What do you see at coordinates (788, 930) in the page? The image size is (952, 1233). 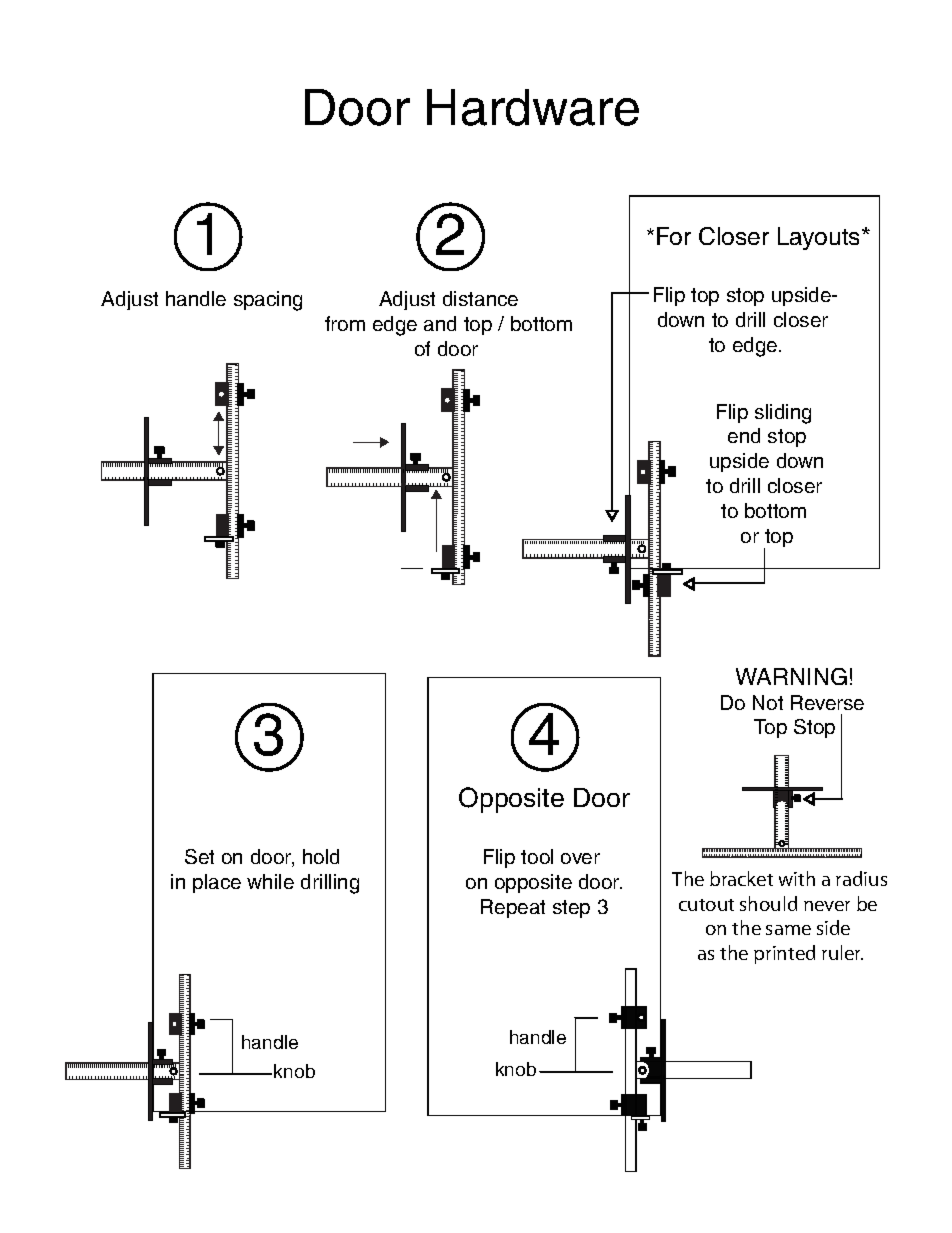 I see `same` at bounding box center [788, 930].
